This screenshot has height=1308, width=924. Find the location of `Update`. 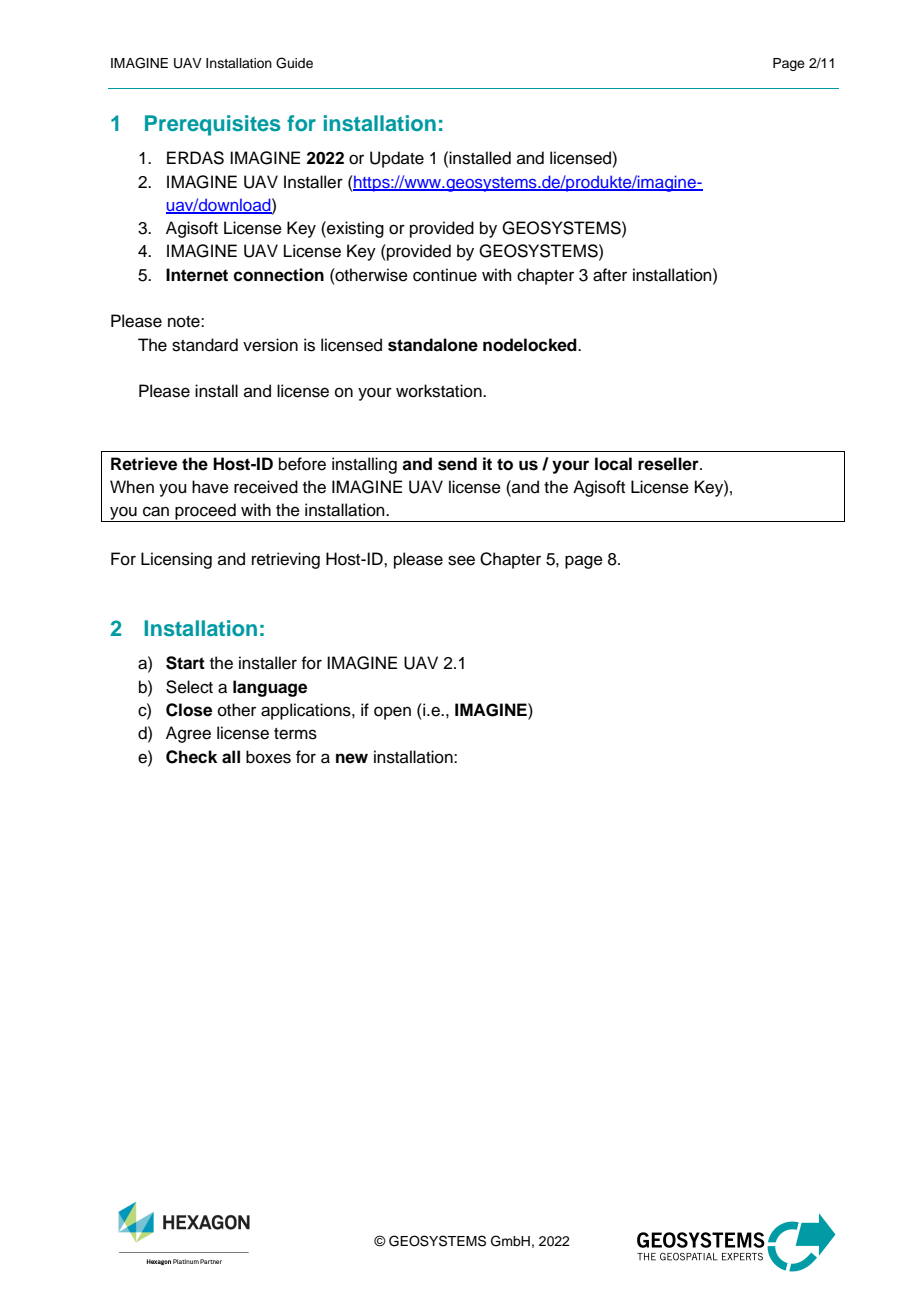

Update is located at coordinates (397, 159).
